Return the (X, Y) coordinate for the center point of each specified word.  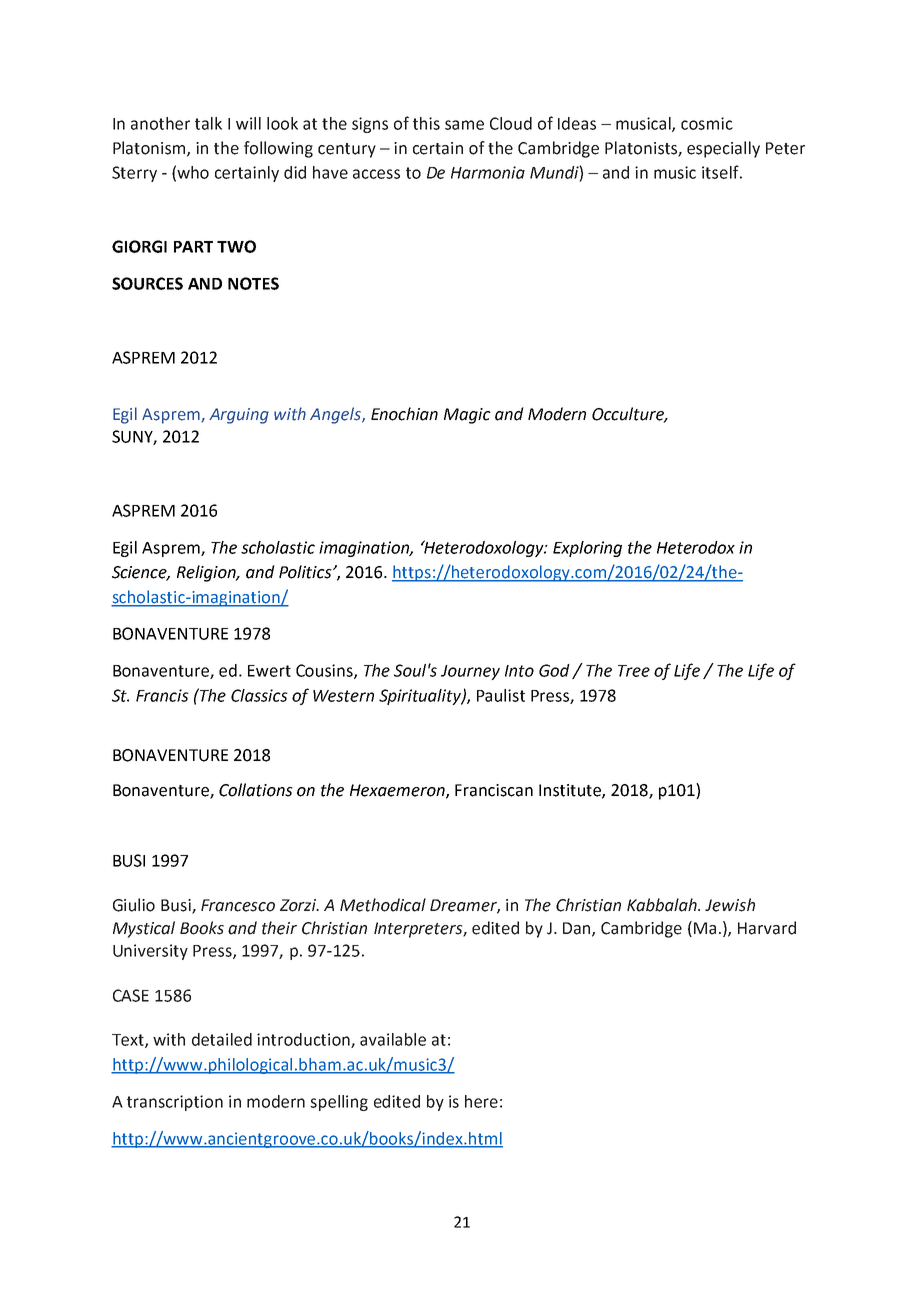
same (464, 125)
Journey (470, 672)
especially (723, 149)
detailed (222, 1039)
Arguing (239, 416)
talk (208, 123)
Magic (467, 416)
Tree (634, 671)
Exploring (587, 549)
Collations (256, 790)
